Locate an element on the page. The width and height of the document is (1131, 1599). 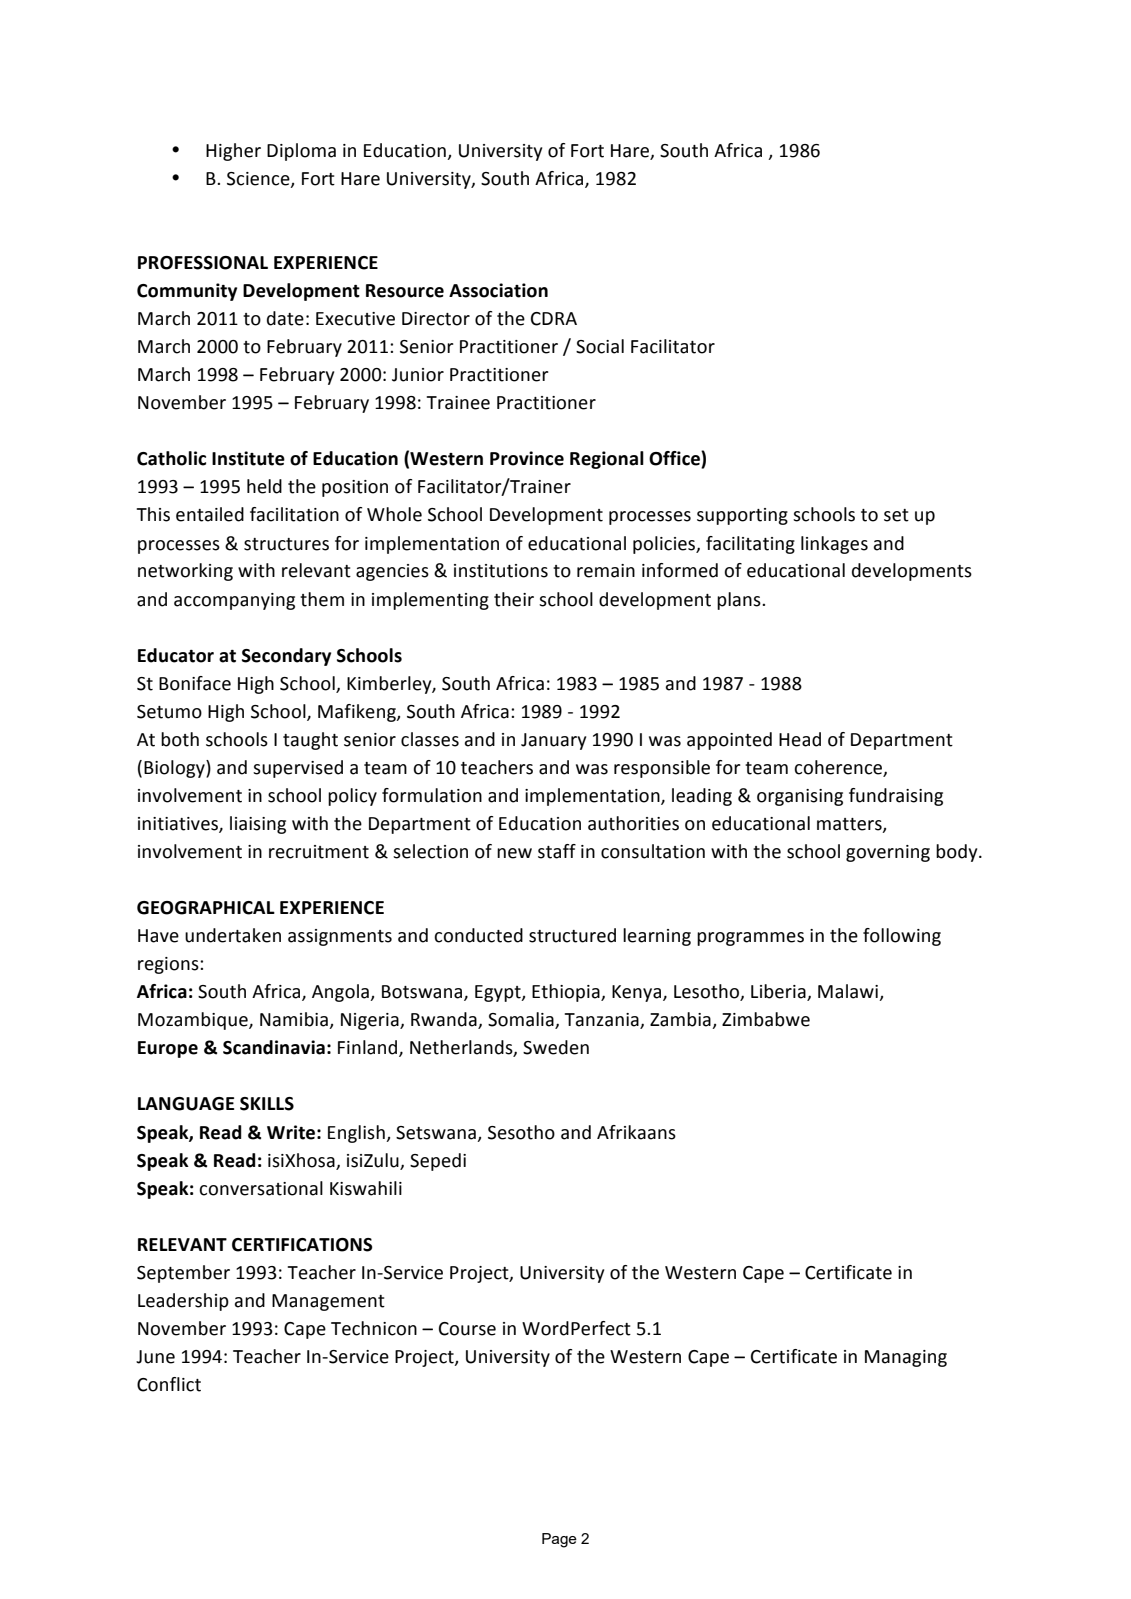
entailed is located at coordinates (210, 514).
